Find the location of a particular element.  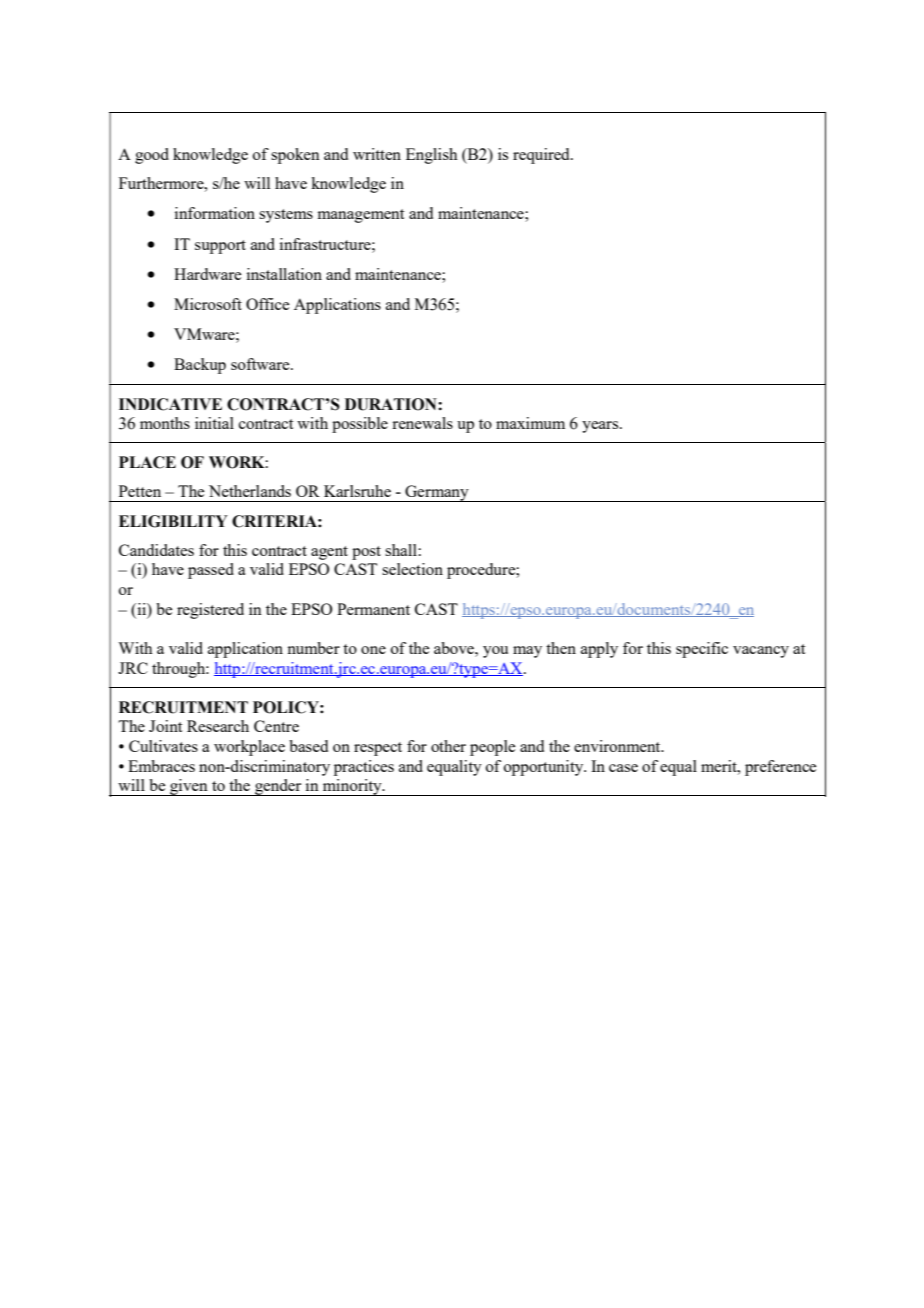

years is located at coordinates (601, 427).
